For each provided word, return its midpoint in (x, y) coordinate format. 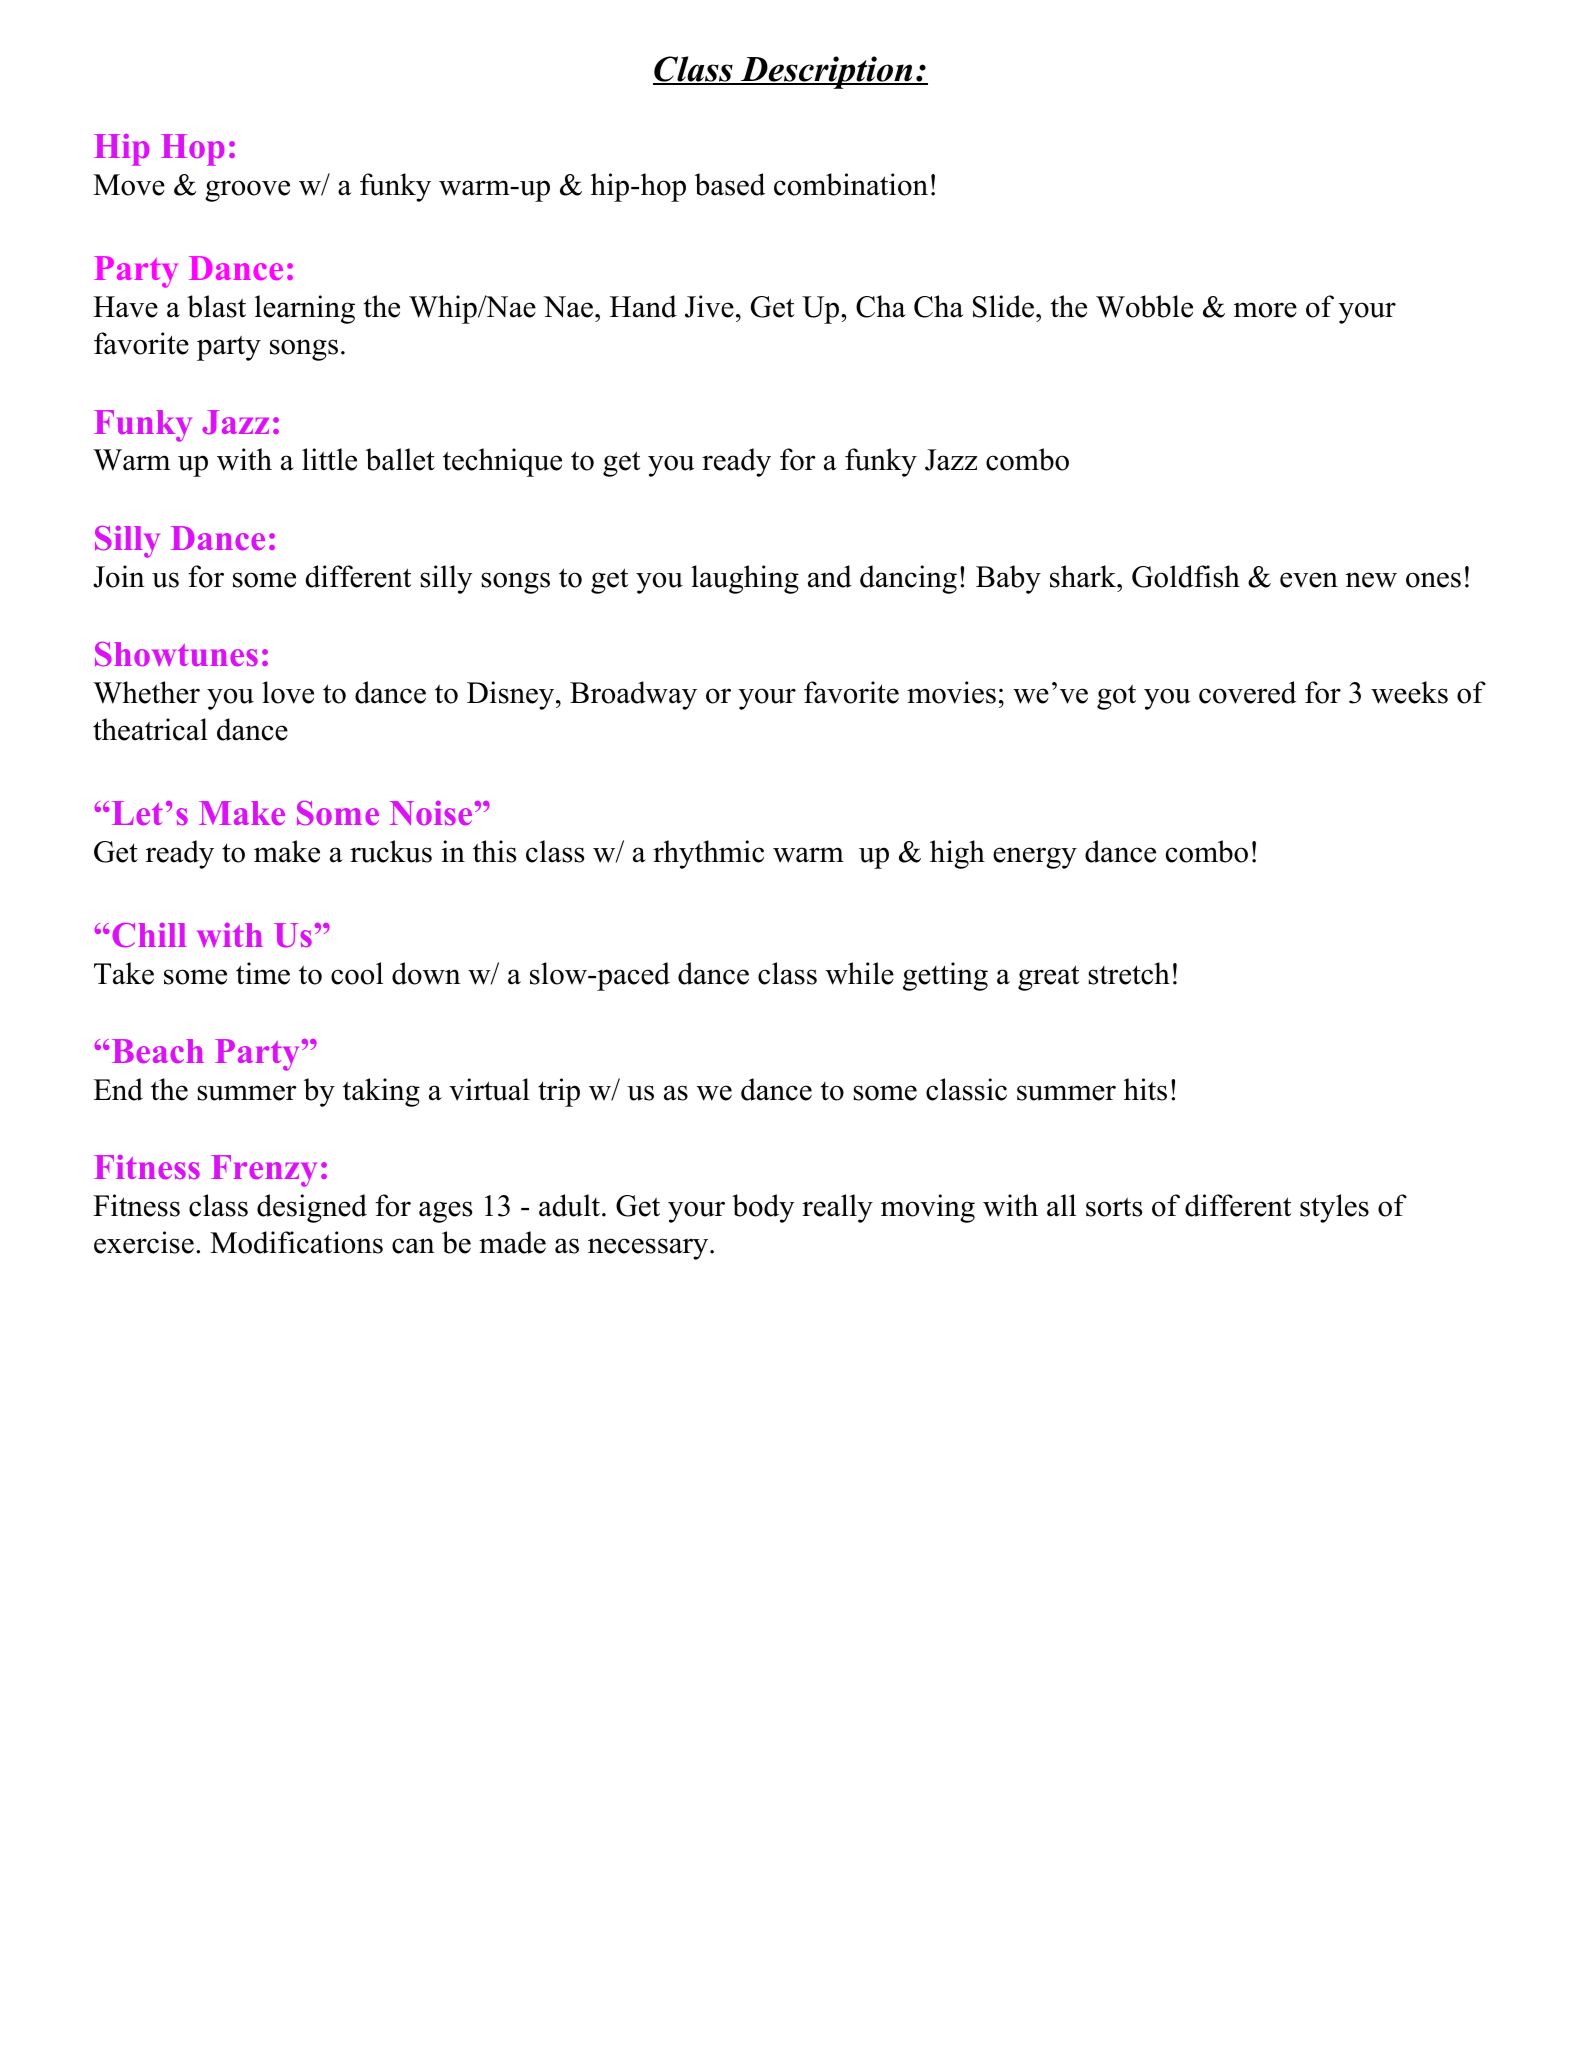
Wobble (1144, 306)
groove (247, 191)
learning (305, 309)
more (1265, 310)
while (860, 973)
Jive (709, 306)
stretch (1129, 973)
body (763, 1208)
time (263, 973)
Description (827, 72)
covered (1247, 692)
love (288, 692)
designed (312, 1208)
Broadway (633, 695)
